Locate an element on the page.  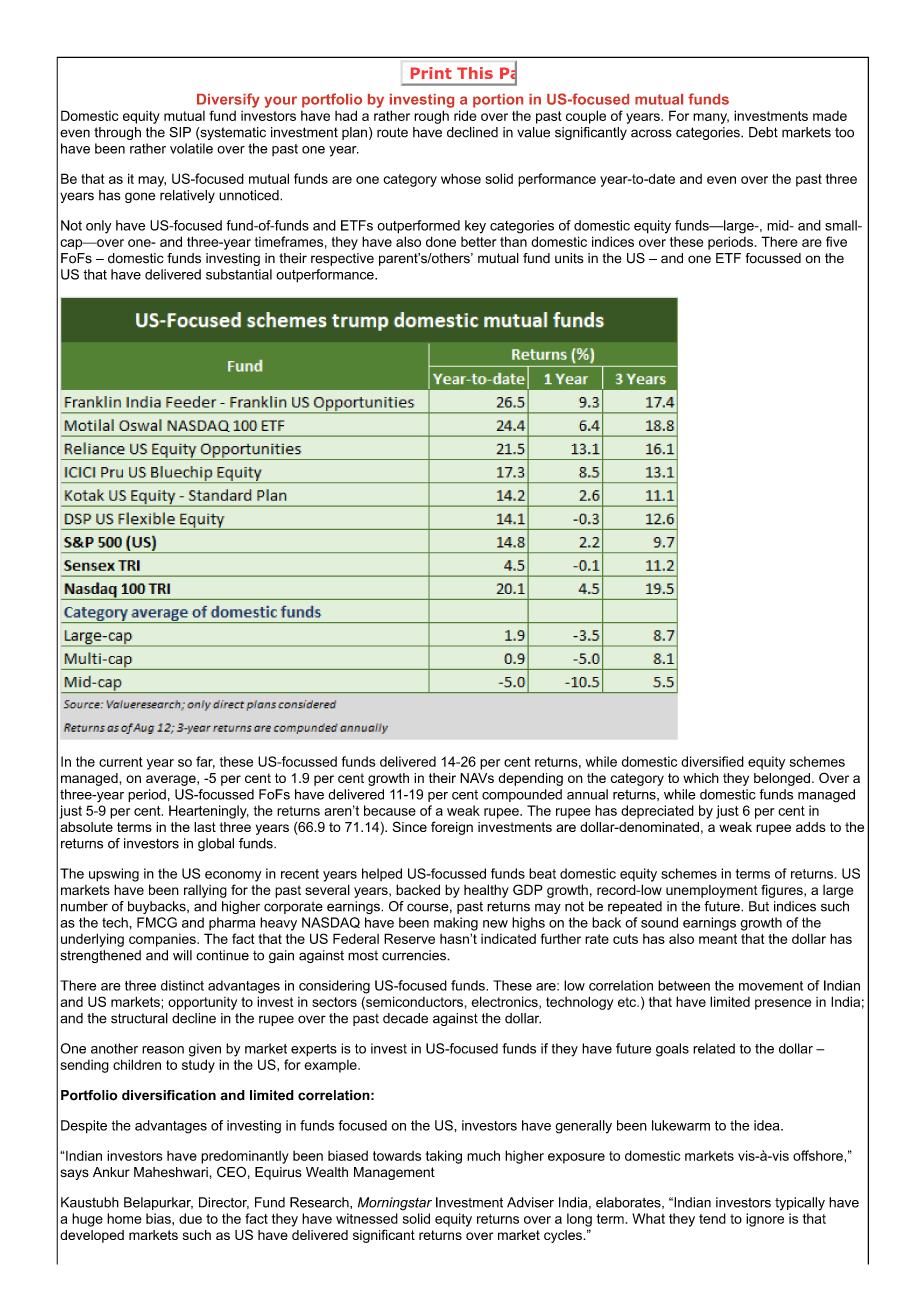
substantial is located at coordinates (239, 274).
